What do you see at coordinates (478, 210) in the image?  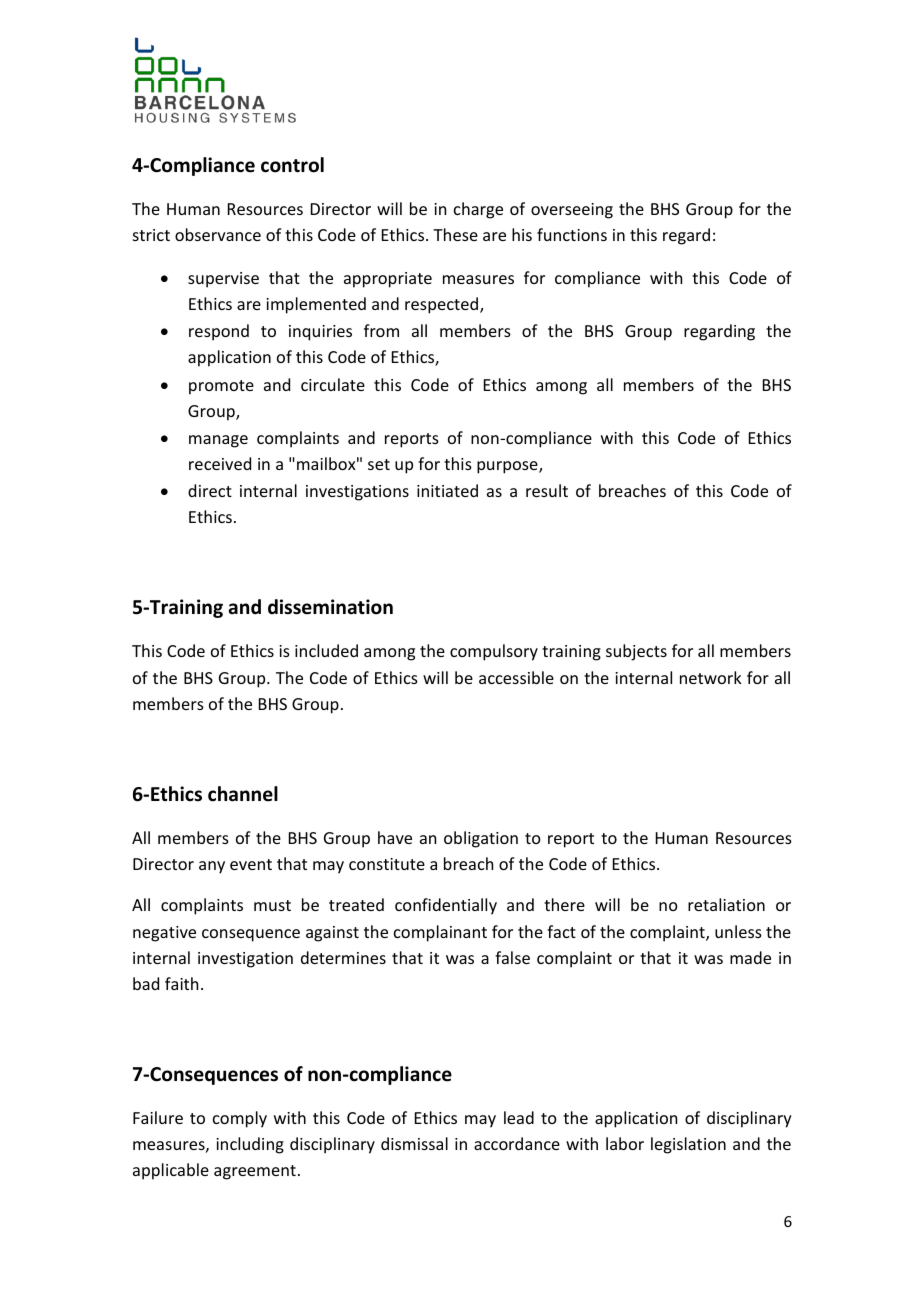 I see `charge` at bounding box center [478, 210].
